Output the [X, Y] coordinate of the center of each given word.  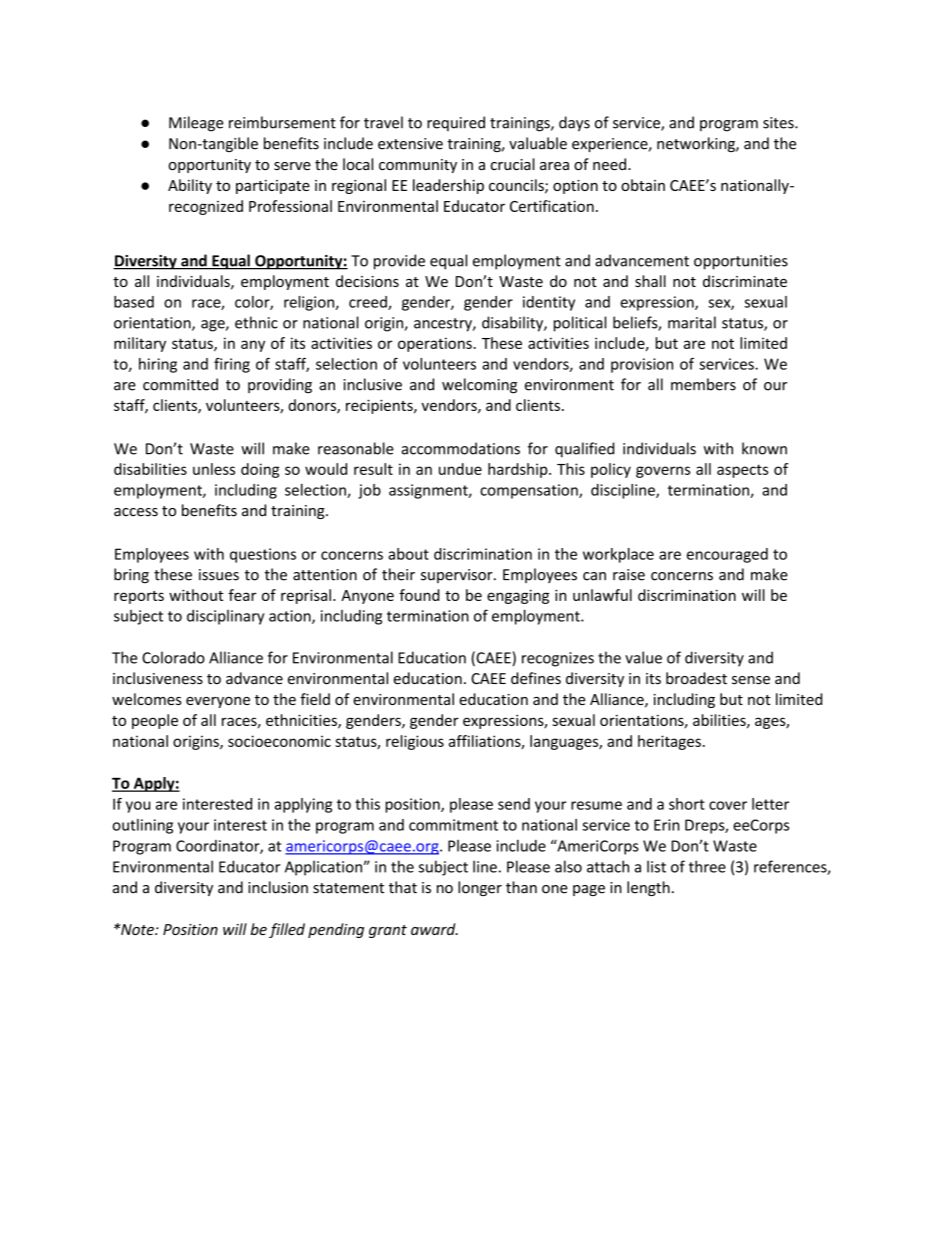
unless [214, 469]
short [687, 804]
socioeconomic [279, 741]
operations [436, 344]
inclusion [278, 887]
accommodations [461, 448]
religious [415, 742]
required [456, 123]
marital [692, 322]
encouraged [727, 555]
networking [697, 144]
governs [663, 472]
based [134, 302]
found [419, 595]
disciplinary [225, 617]
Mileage [196, 124]
